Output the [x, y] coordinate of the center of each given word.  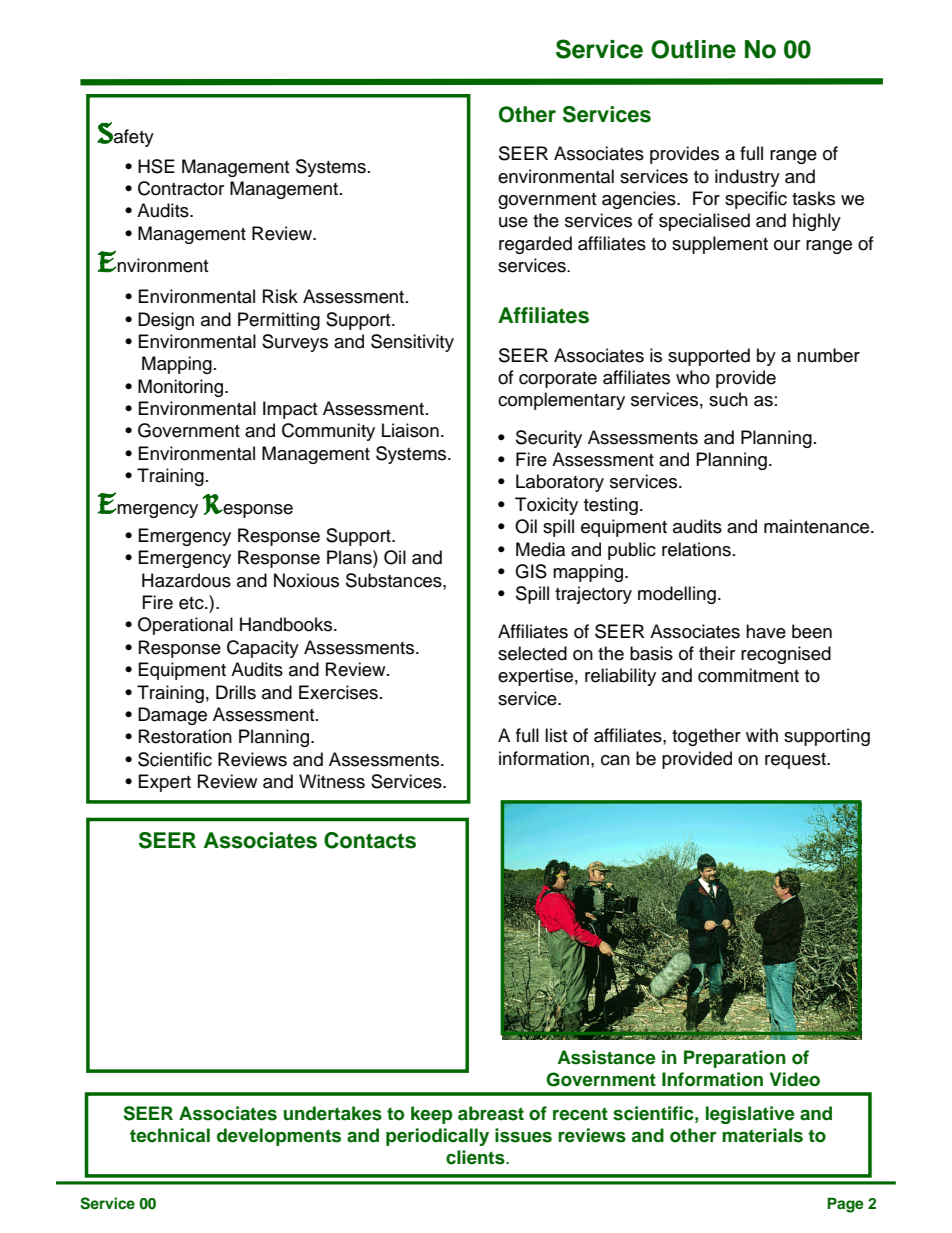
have [766, 631]
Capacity [263, 649]
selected [532, 653]
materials [762, 1135]
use [513, 222]
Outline [693, 49]
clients [476, 1157]
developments [279, 1137]
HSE [156, 166]
